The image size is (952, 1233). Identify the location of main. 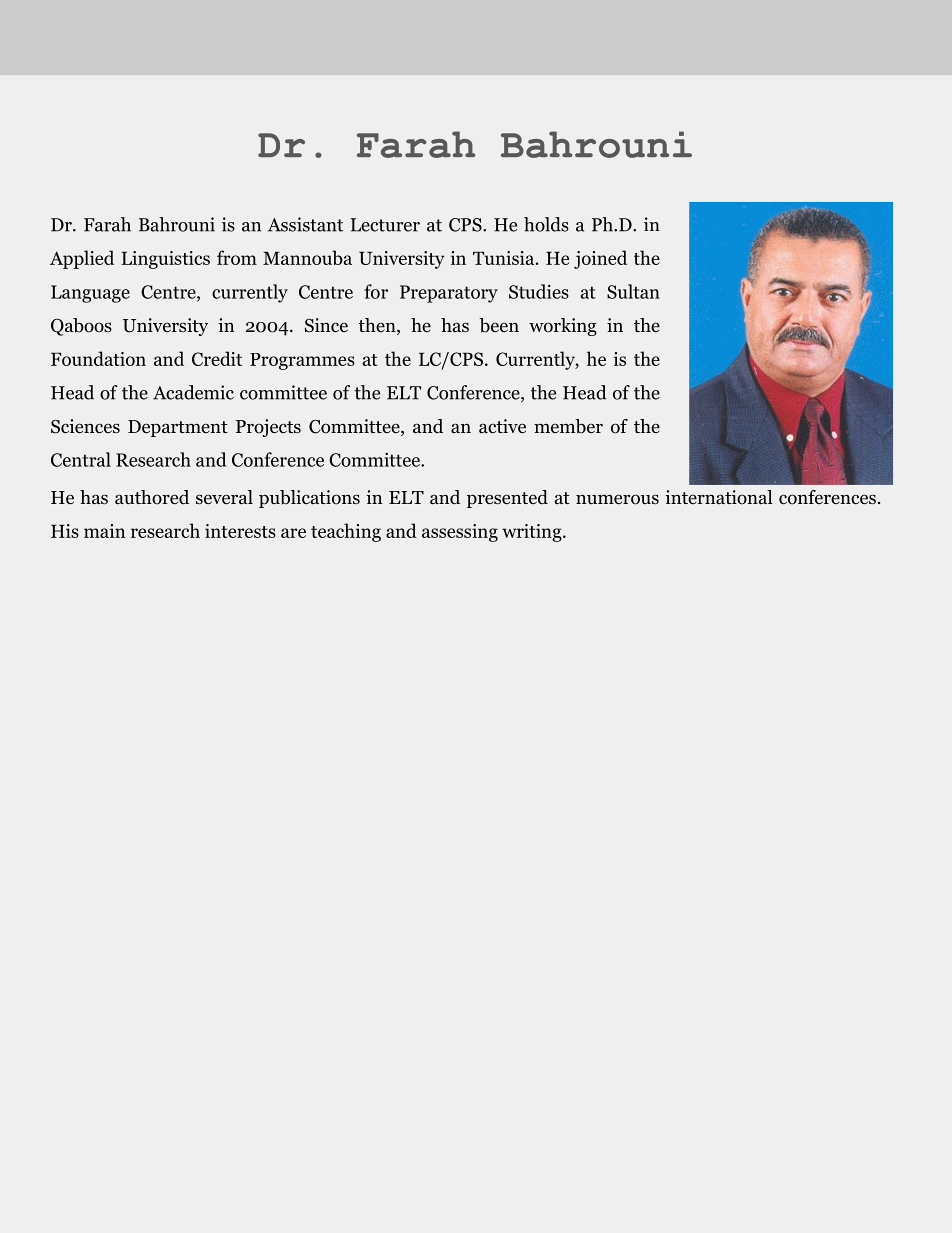
(105, 531).
